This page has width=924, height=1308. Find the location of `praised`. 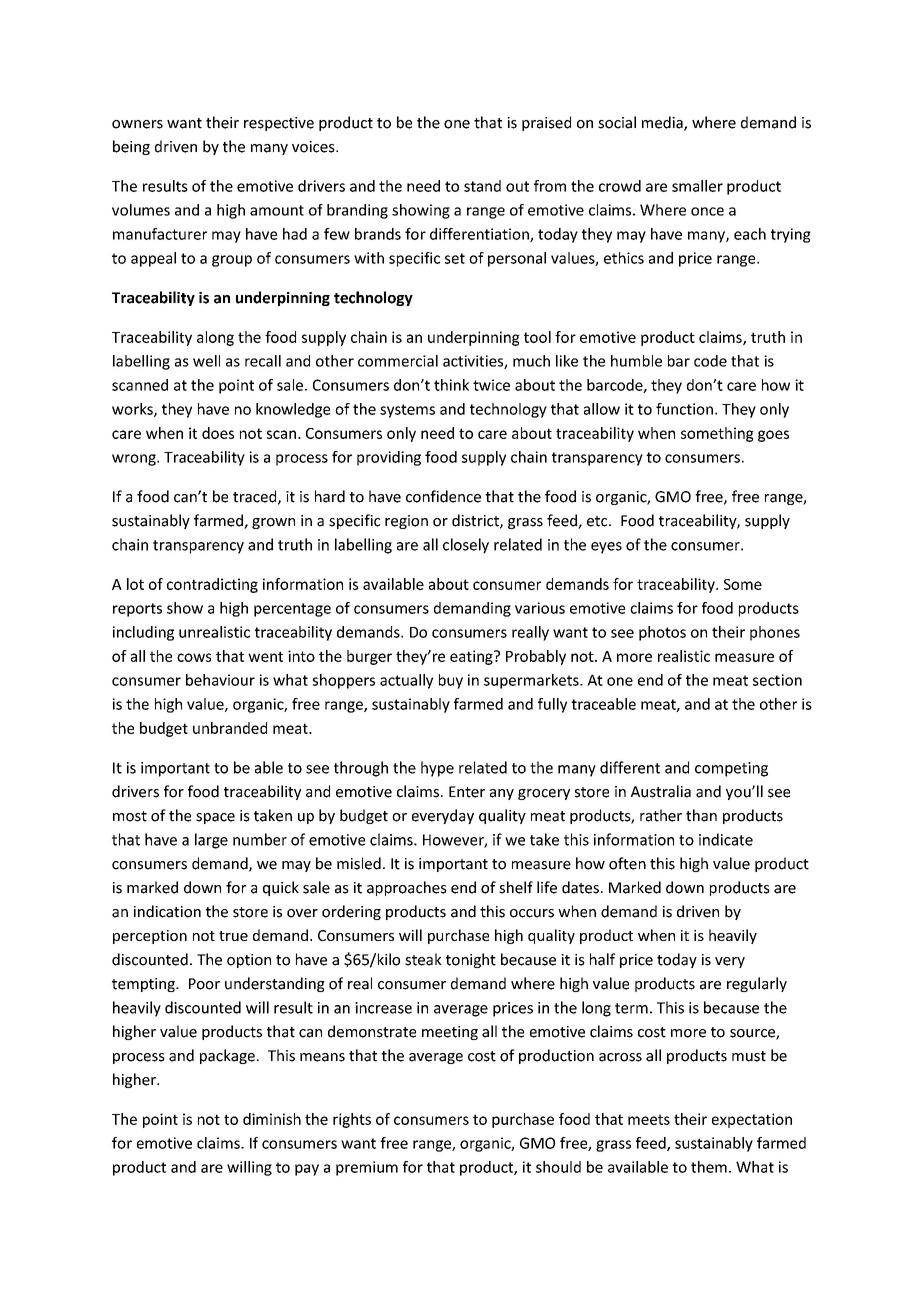

praised is located at coordinates (546, 123).
